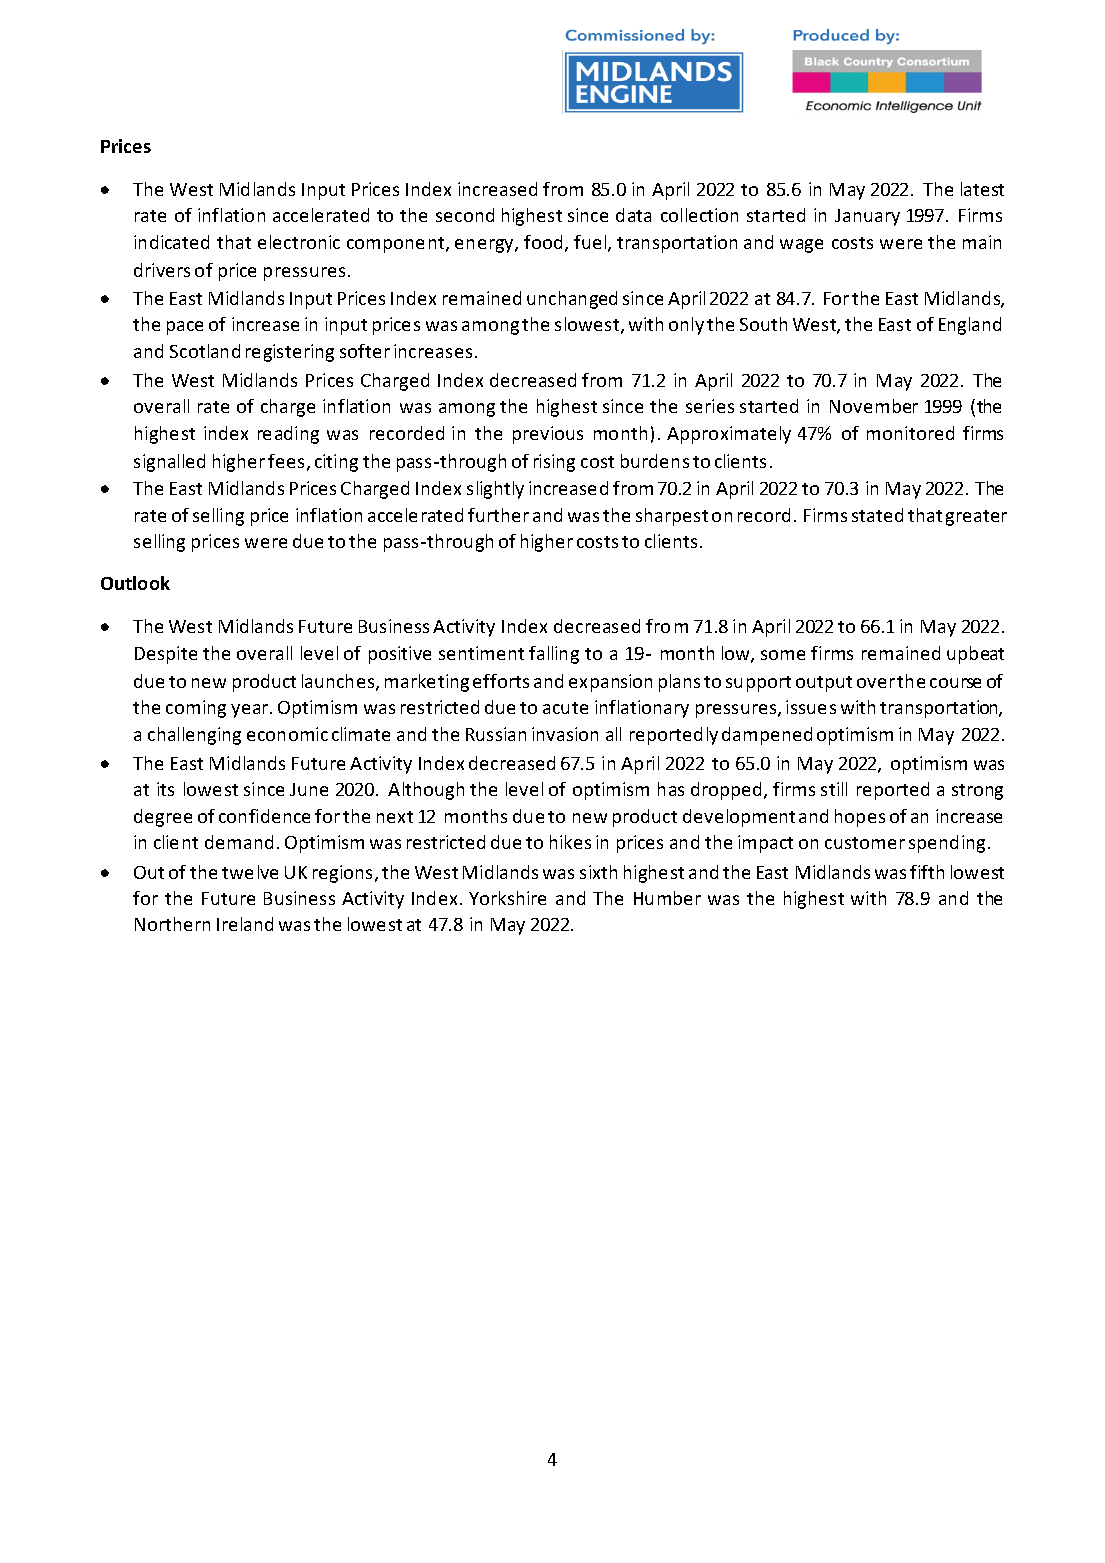 This page has width=1105, height=1563. I want to click on food, so click(543, 242).
